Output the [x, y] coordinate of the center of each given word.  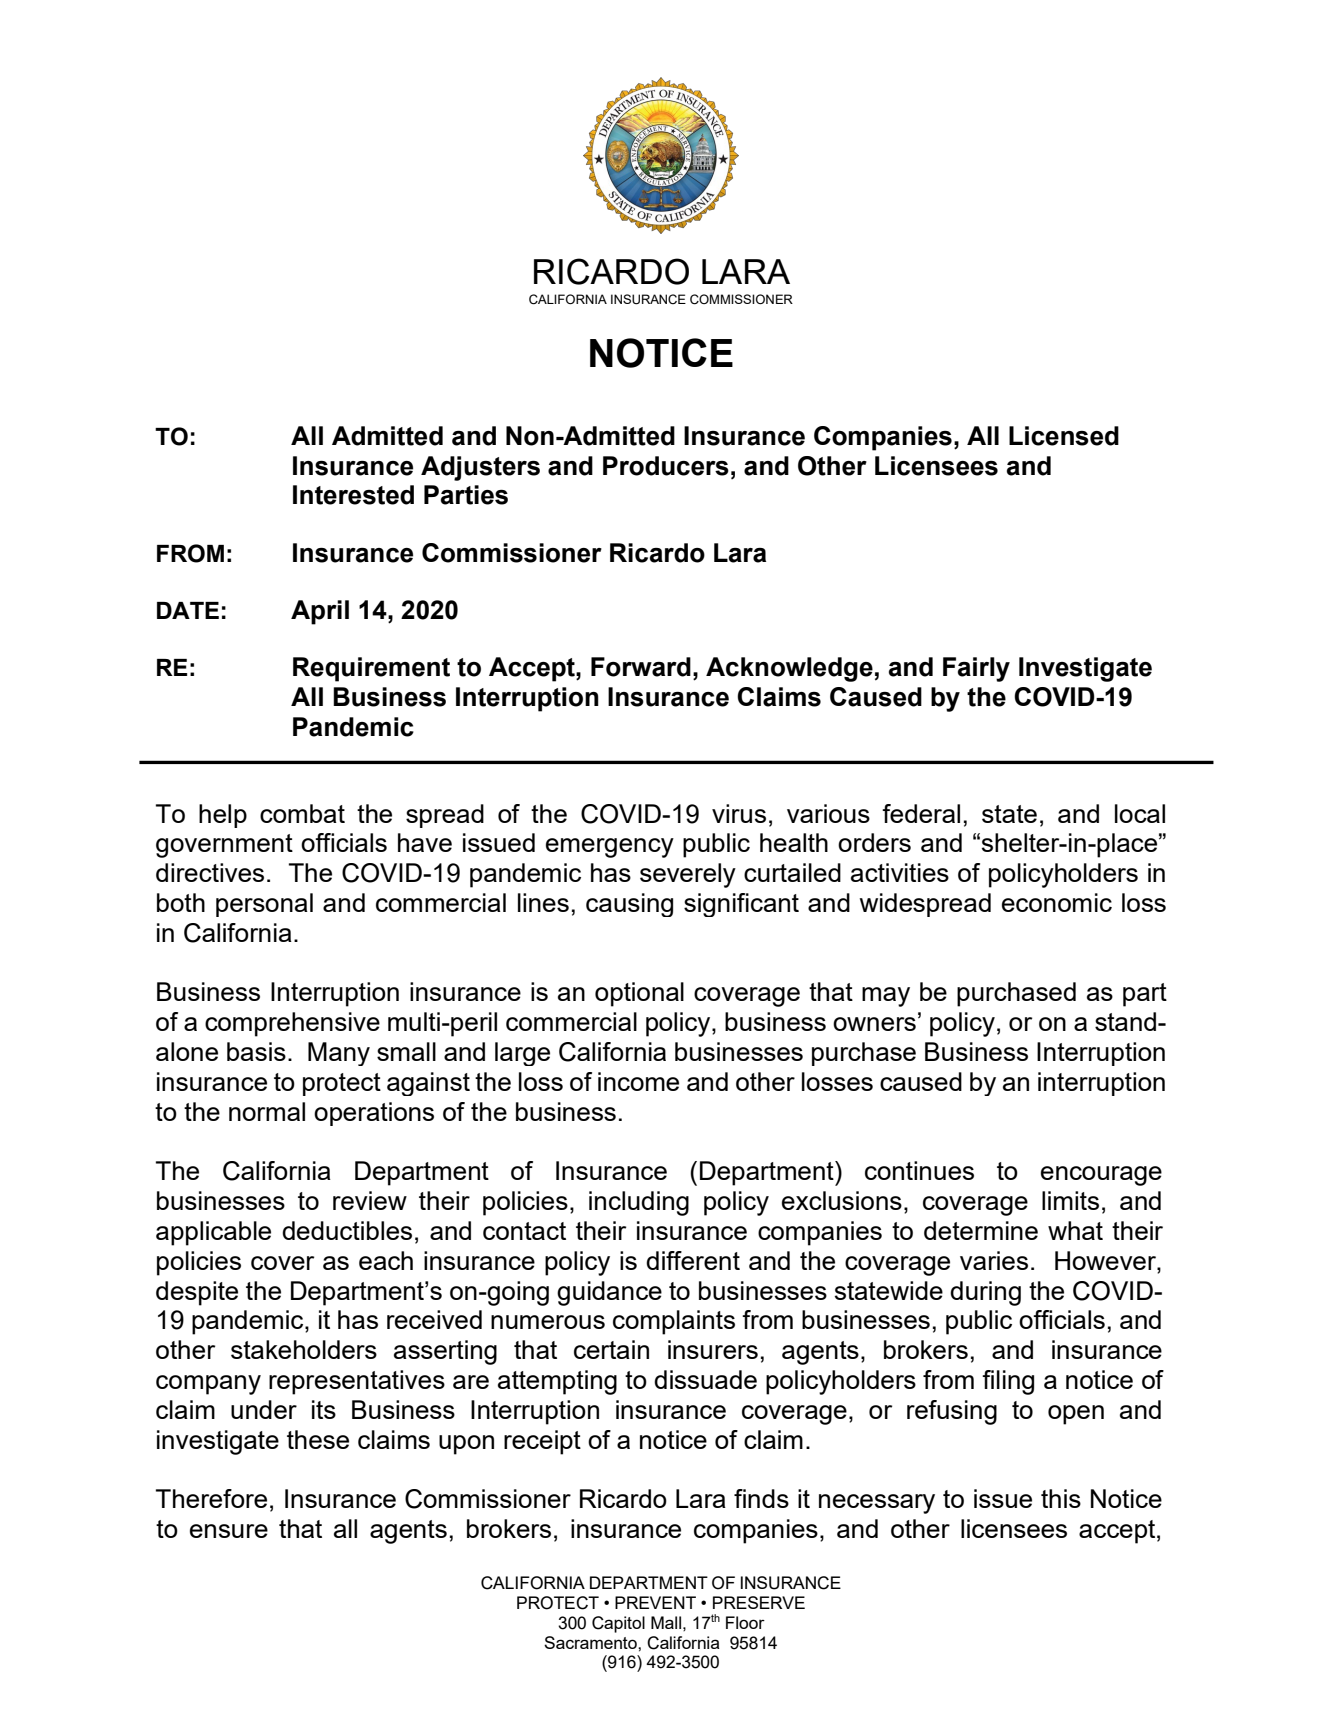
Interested [353, 495]
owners [874, 1024]
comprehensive [292, 1024]
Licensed [1064, 436]
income [638, 1081]
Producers [666, 466]
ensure [229, 1531]
